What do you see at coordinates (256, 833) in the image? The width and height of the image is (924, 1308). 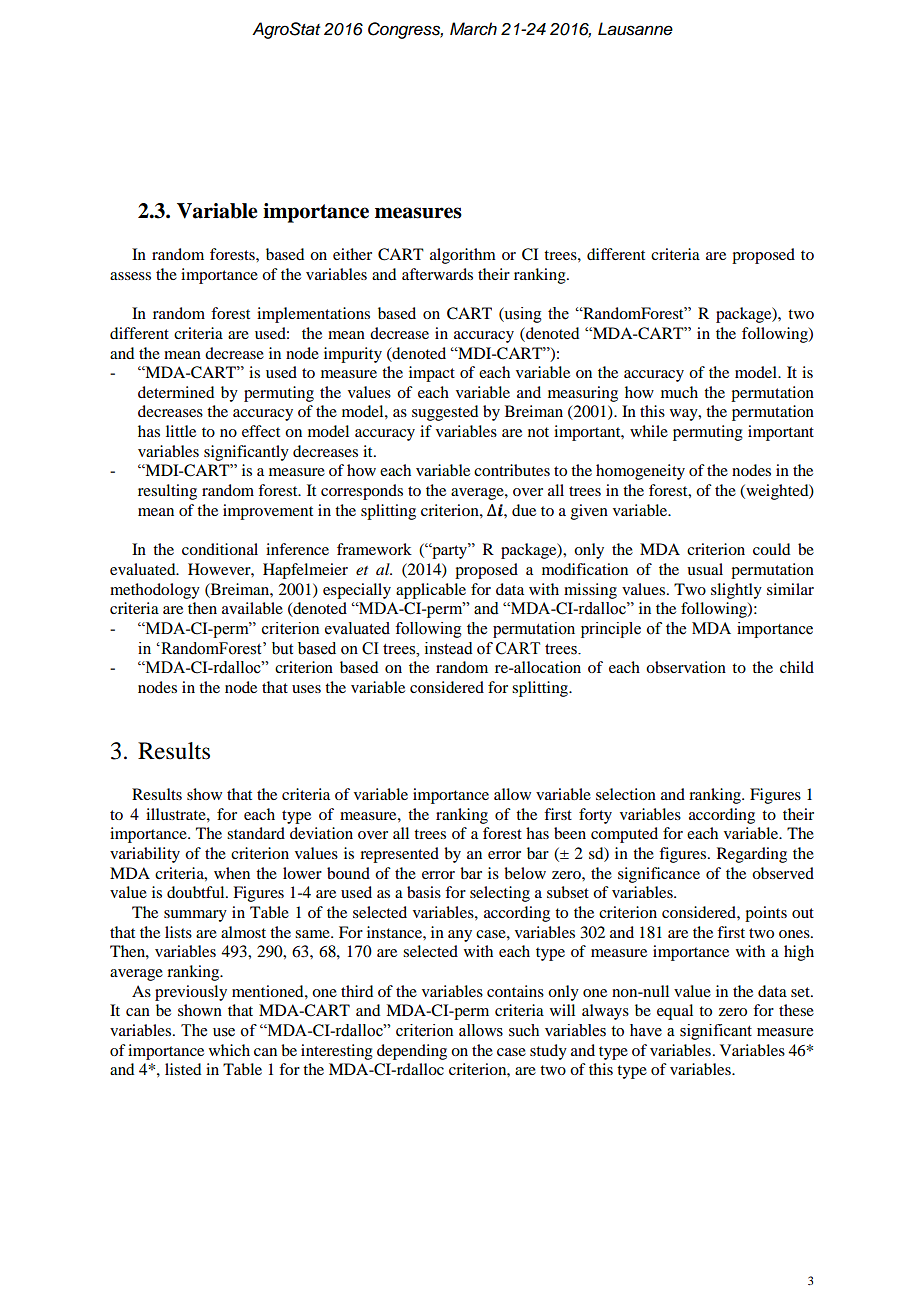 I see `standard` at bounding box center [256, 833].
